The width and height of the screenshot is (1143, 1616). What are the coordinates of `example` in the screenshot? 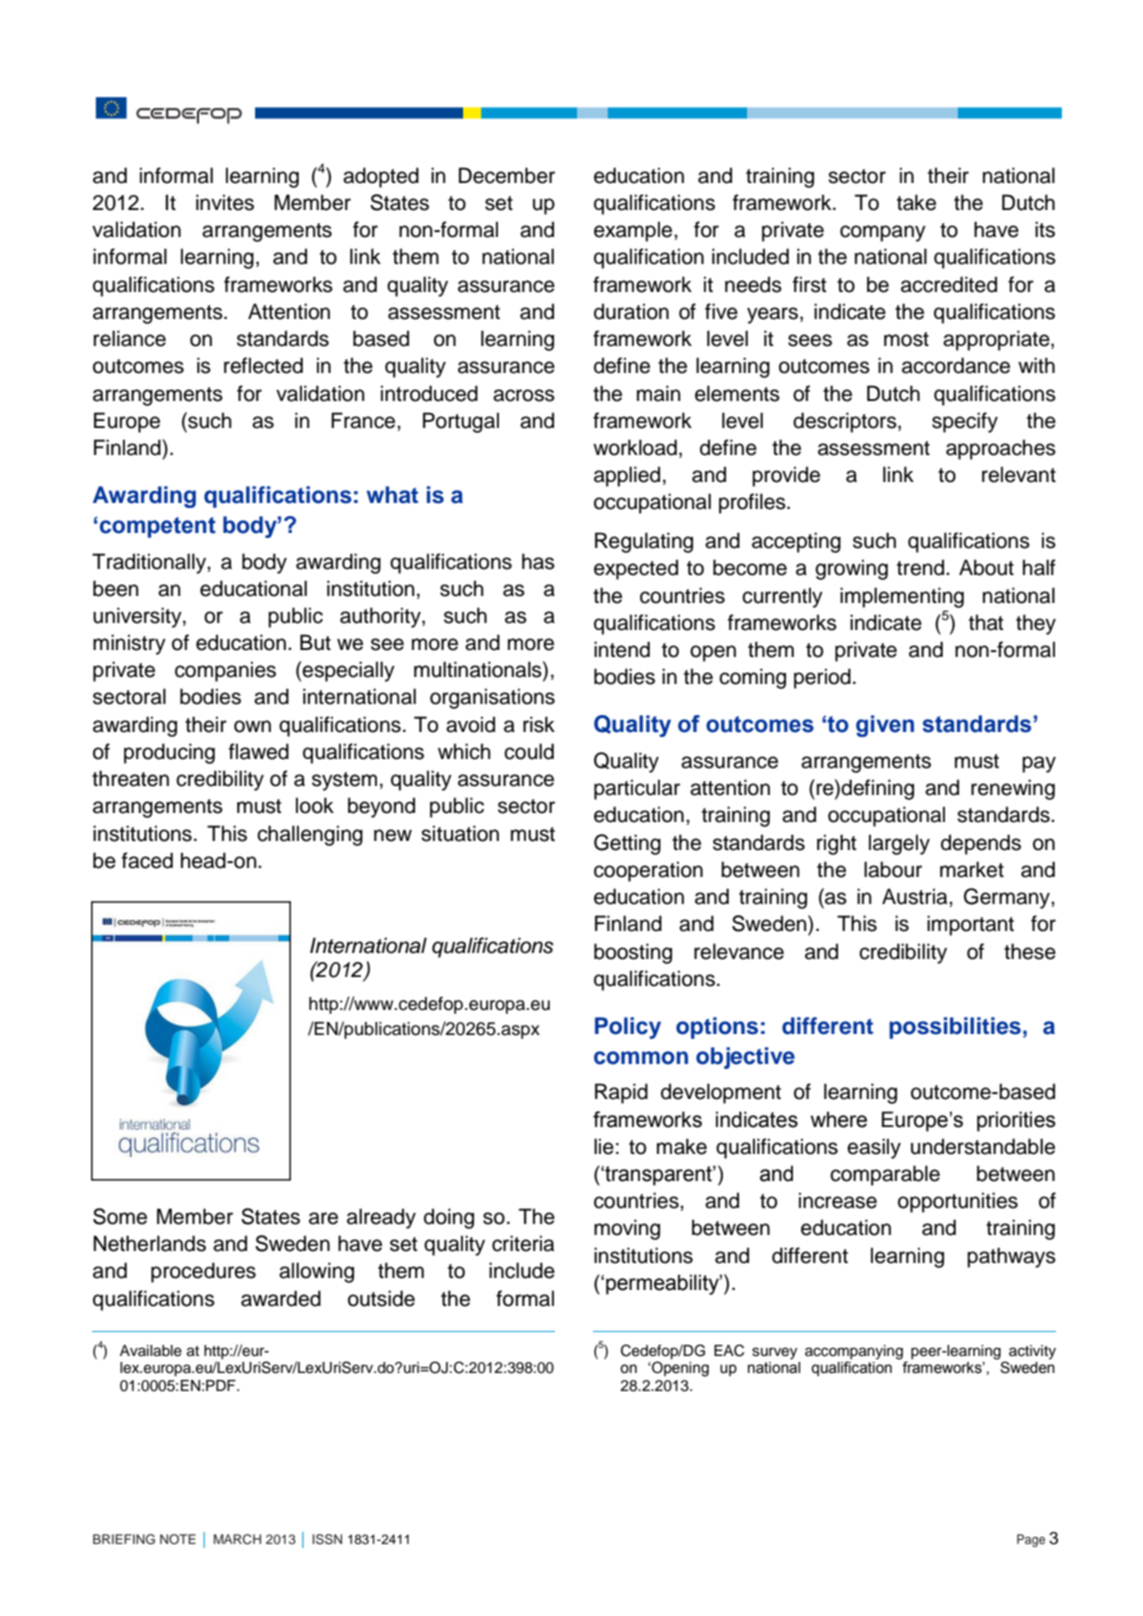 It's located at (634, 231).
